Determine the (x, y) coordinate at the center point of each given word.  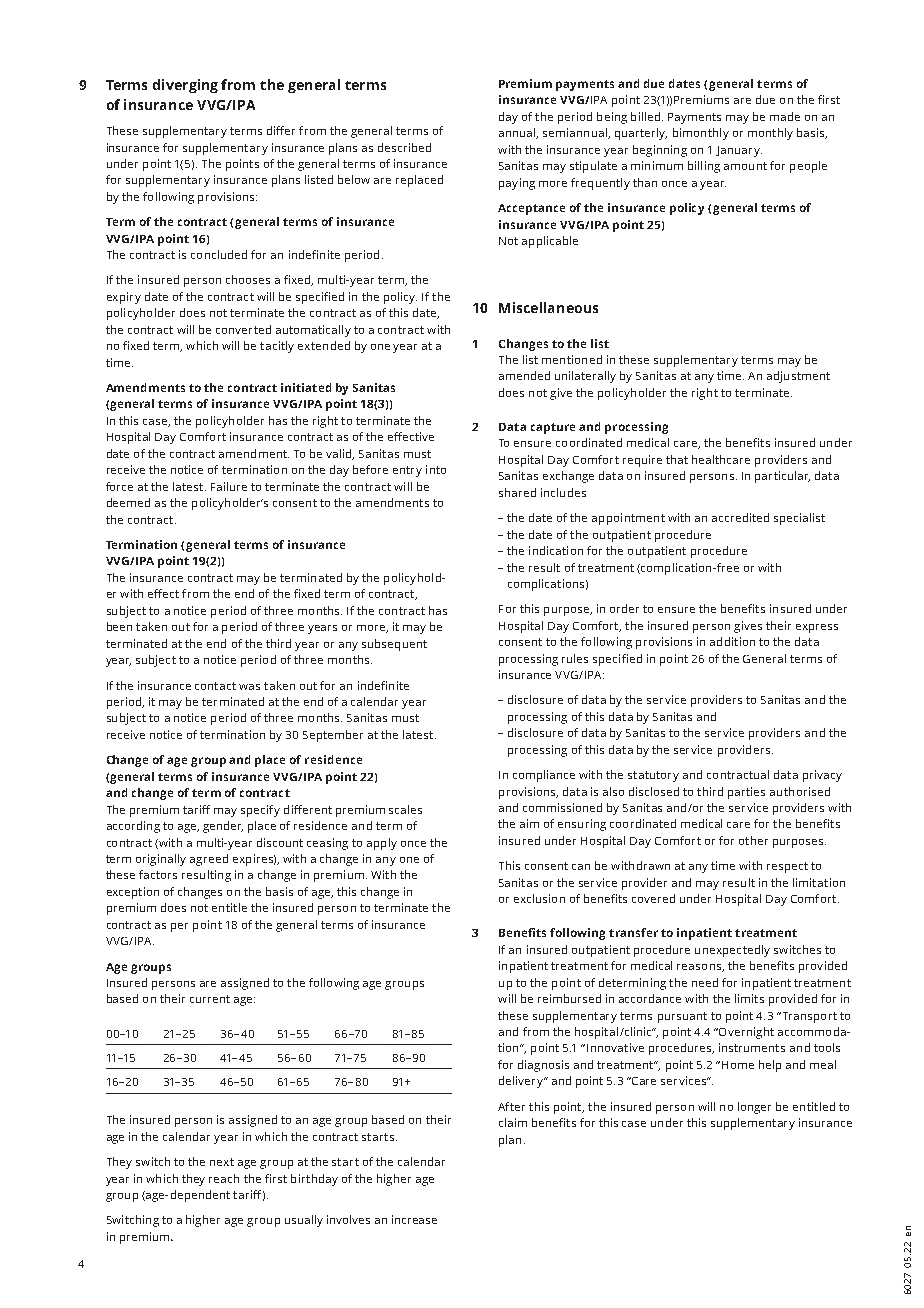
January (739, 151)
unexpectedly (732, 951)
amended (524, 375)
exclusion (539, 898)
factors (158, 874)
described (404, 147)
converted (243, 329)
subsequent (394, 645)
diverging (185, 86)
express (817, 628)
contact (215, 686)
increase (414, 1219)
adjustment (798, 377)
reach (224, 1178)
